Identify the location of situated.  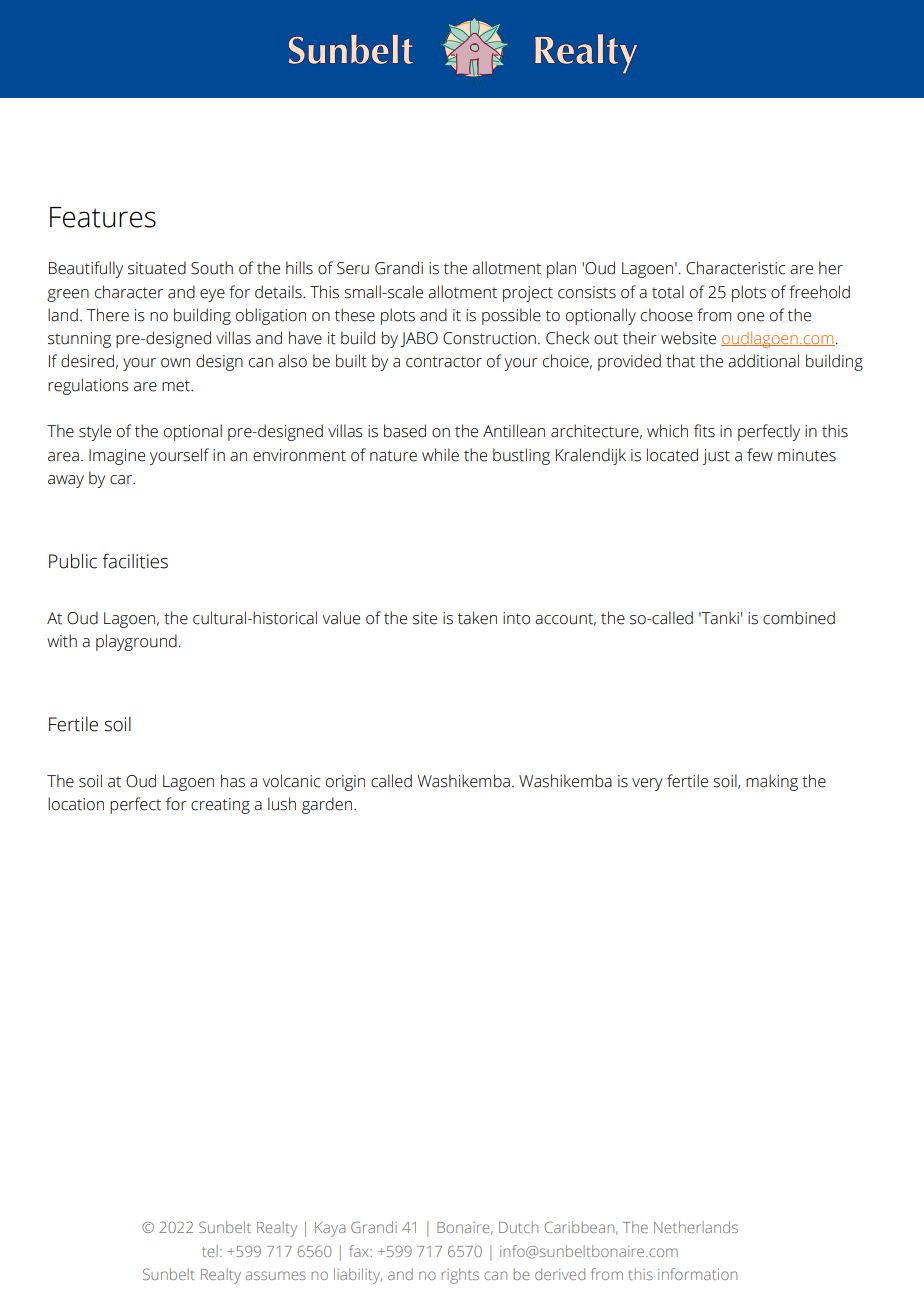
(157, 268).
